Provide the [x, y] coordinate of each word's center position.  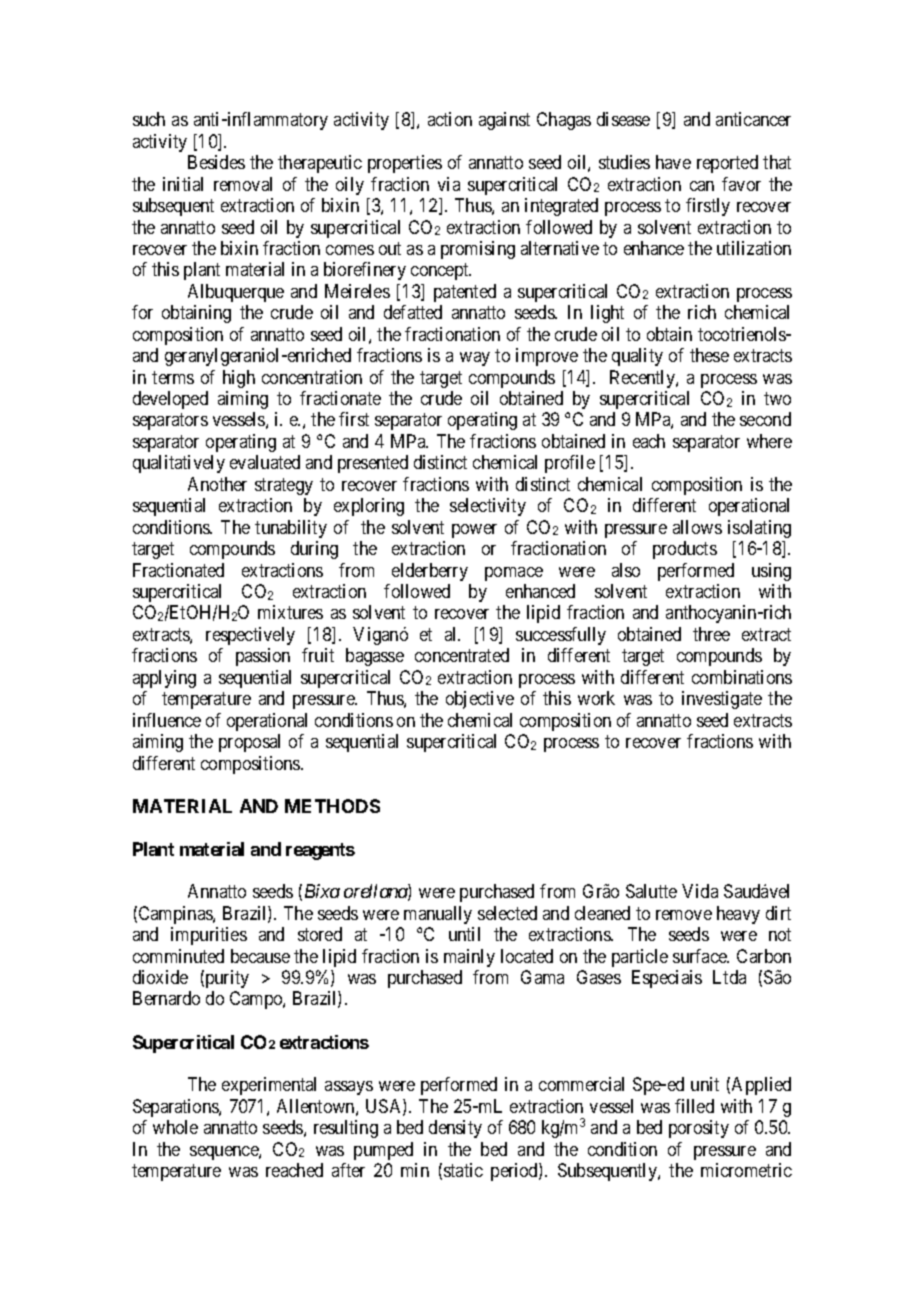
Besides [216, 162]
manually [438, 915]
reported [727, 164]
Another [217, 484]
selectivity [488, 507]
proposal [249, 743]
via [449, 184]
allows [697, 527]
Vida [700, 891]
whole [175, 1127]
